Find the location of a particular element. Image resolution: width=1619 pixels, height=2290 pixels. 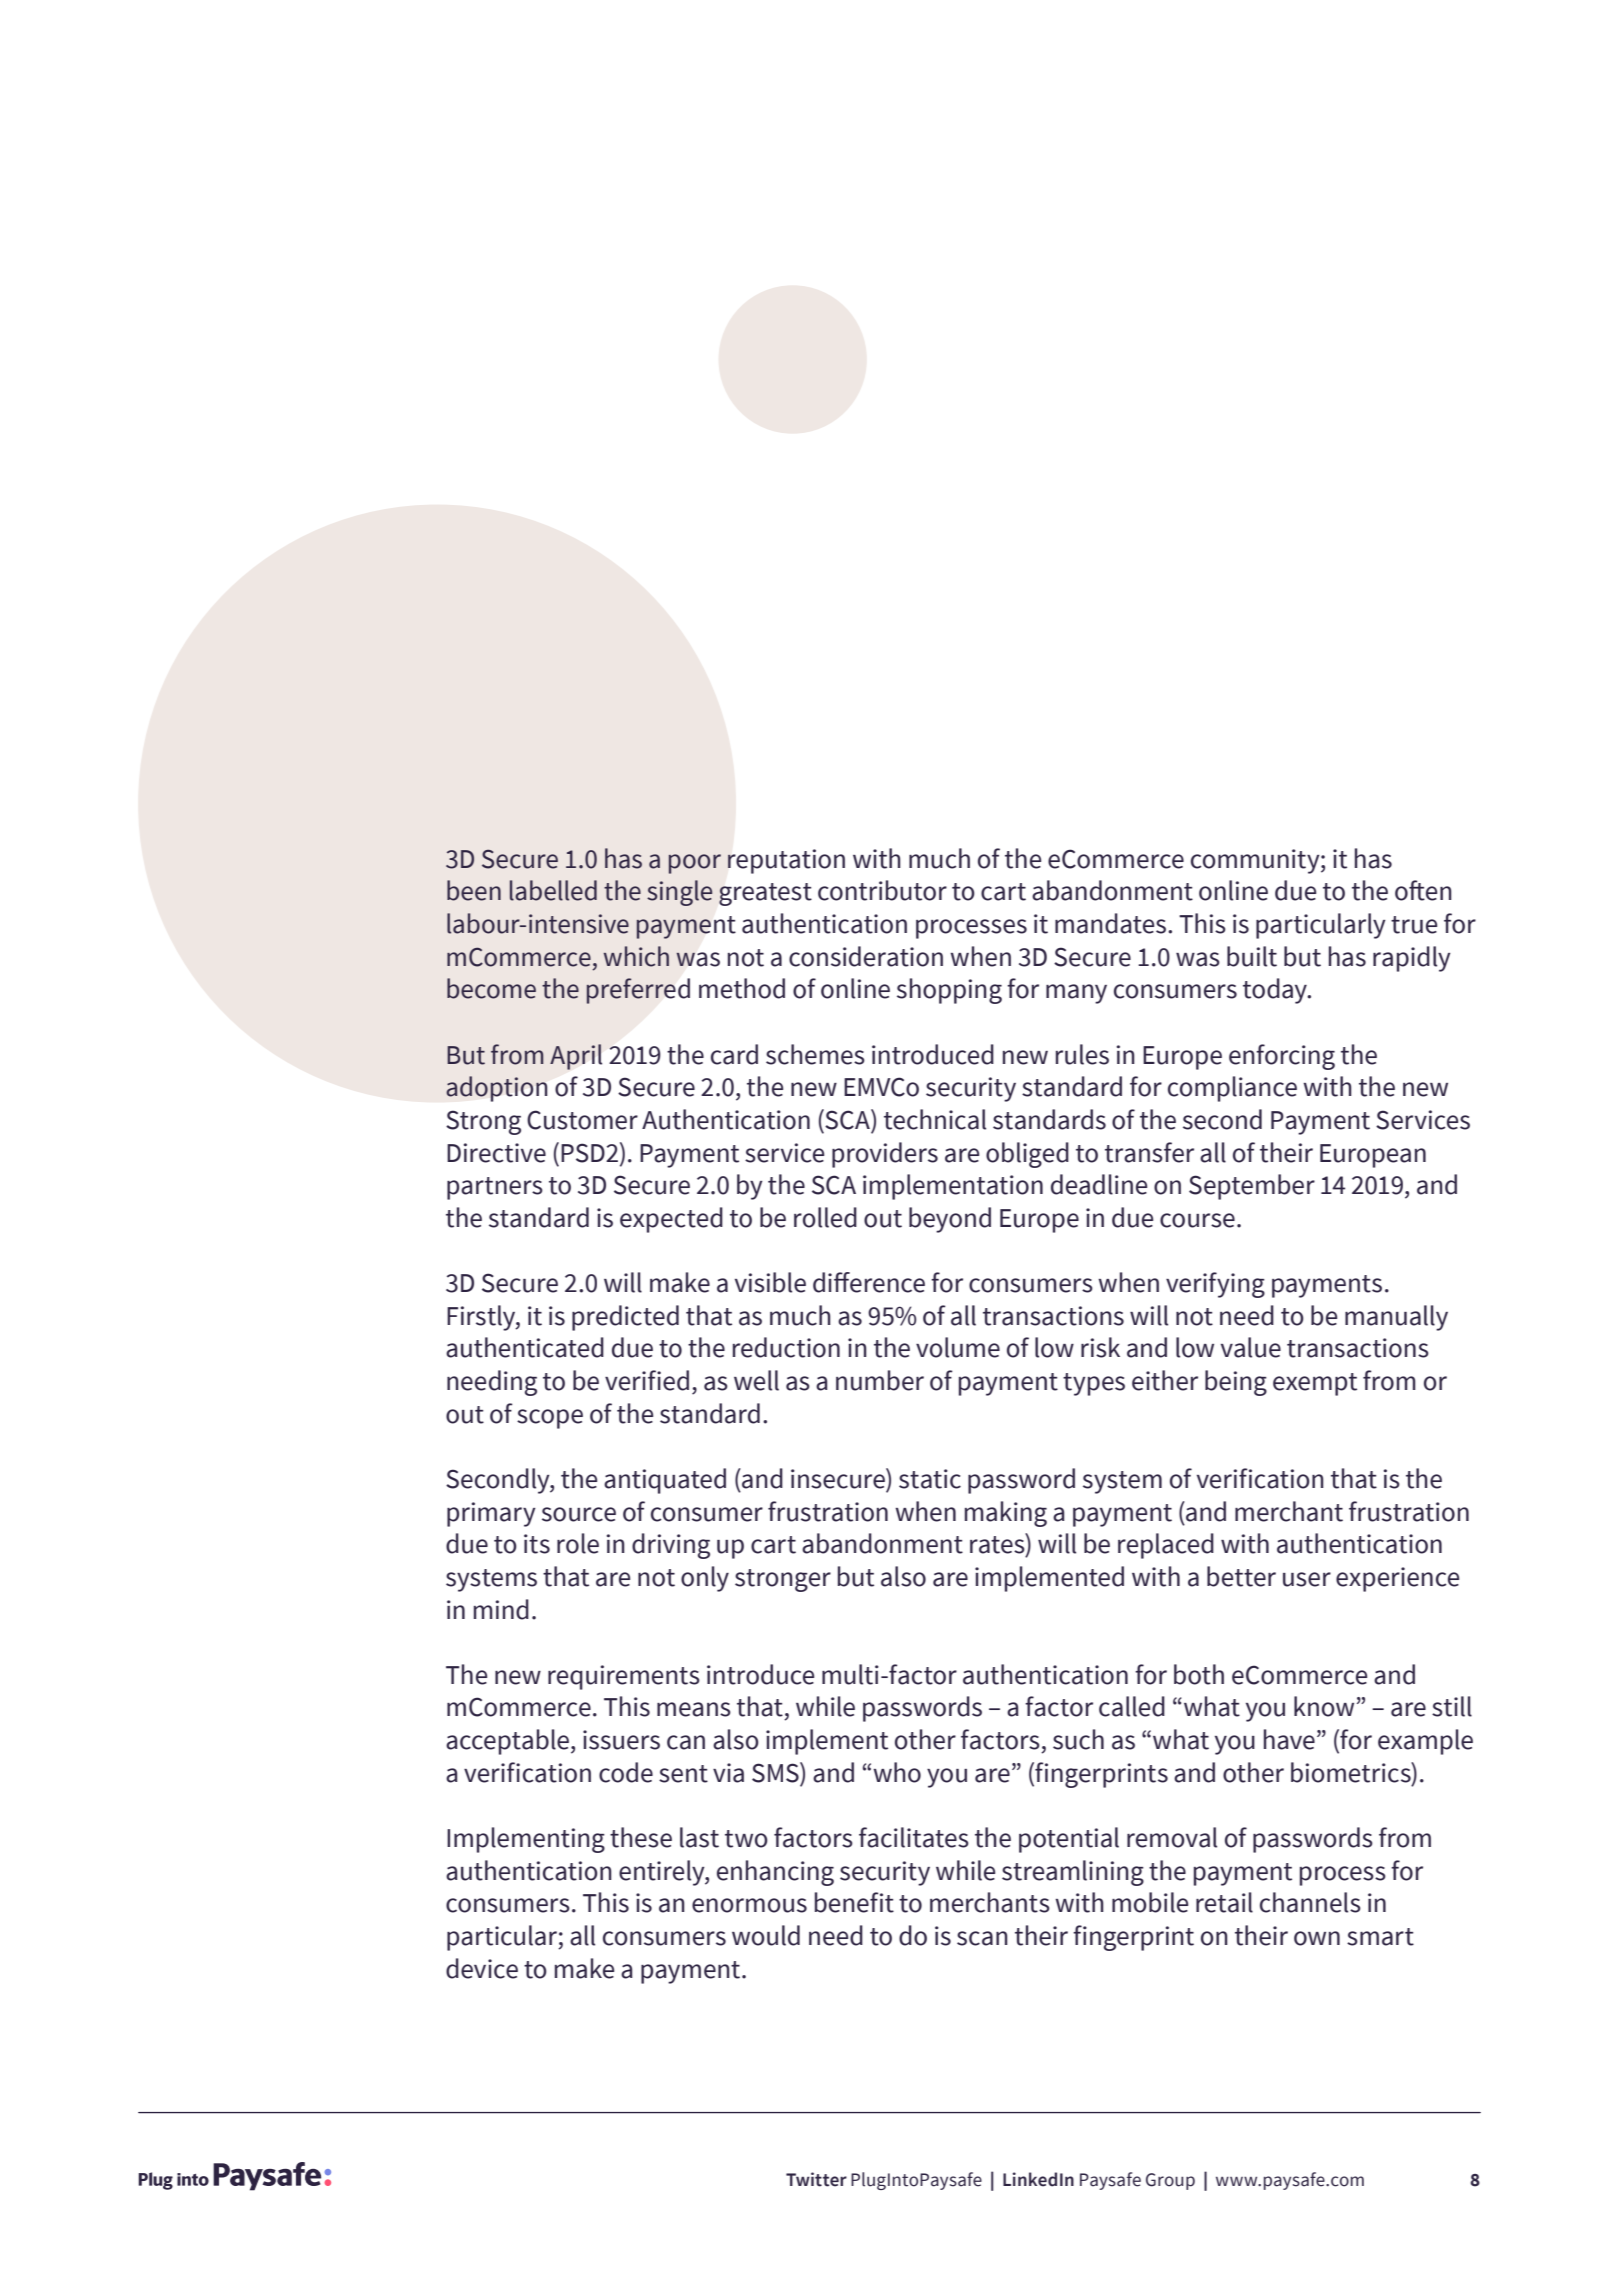

predicted is located at coordinates (625, 1318).
